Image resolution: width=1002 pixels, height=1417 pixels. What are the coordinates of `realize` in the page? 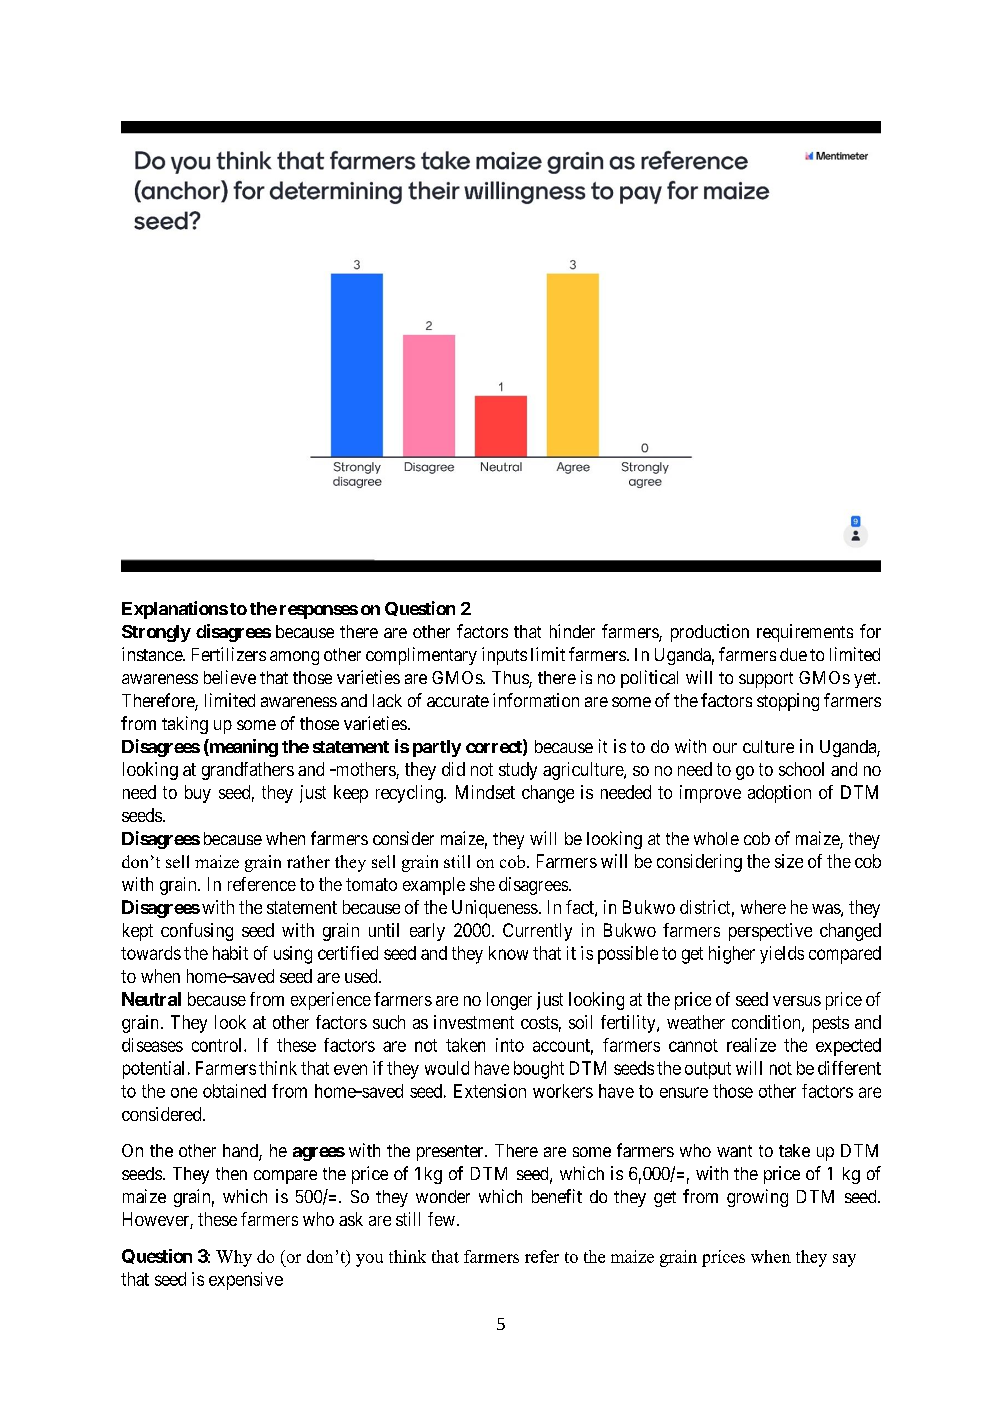 It's located at (751, 1045).
